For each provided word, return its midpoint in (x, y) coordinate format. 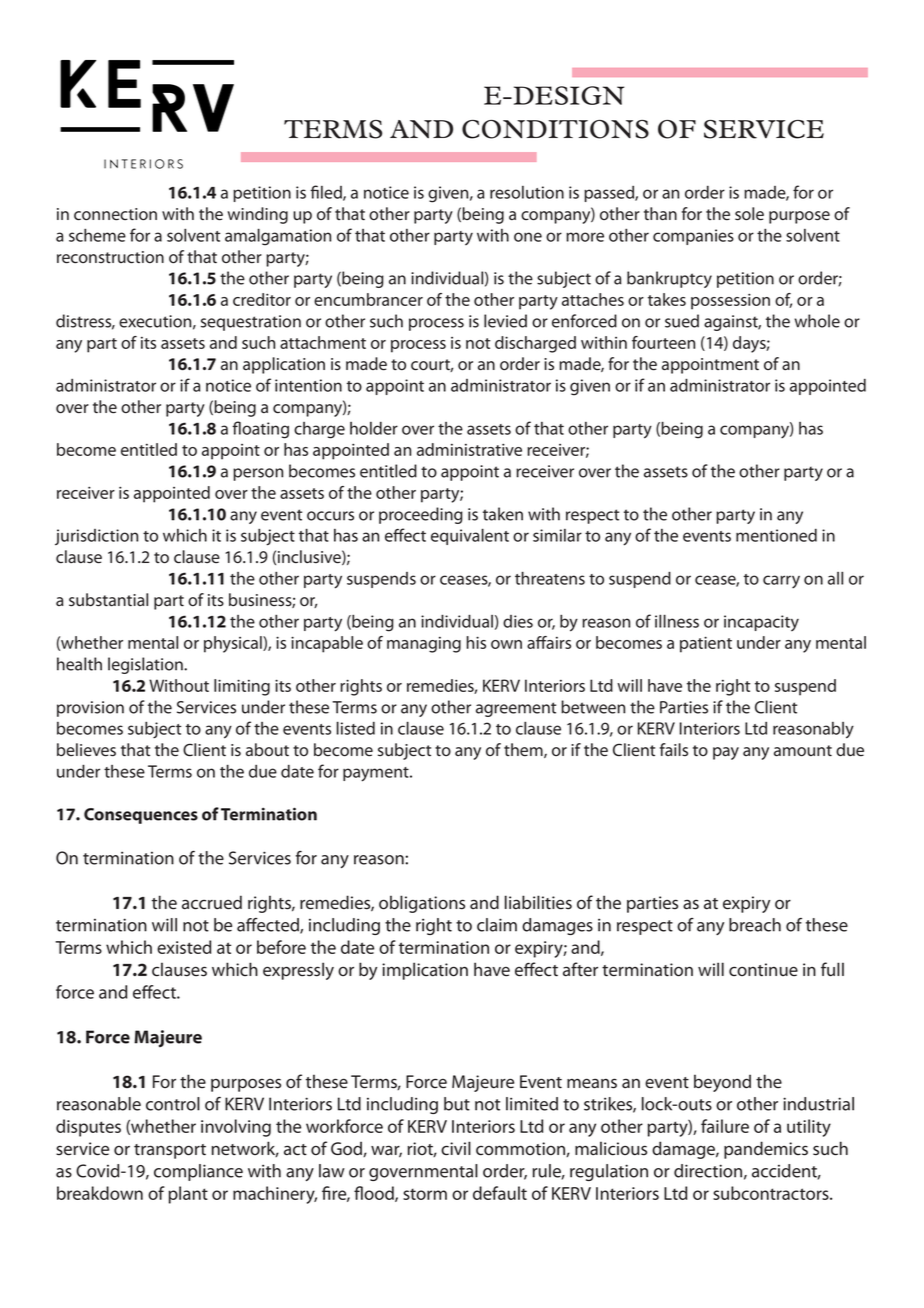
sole (749, 214)
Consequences (141, 816)
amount (803, 751)
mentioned (776, 535)
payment (377, 774)
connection (115, 214)
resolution (527, 192)
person (258, 474)
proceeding (421, 515)
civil (456, 1148)
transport (170, 1151)
